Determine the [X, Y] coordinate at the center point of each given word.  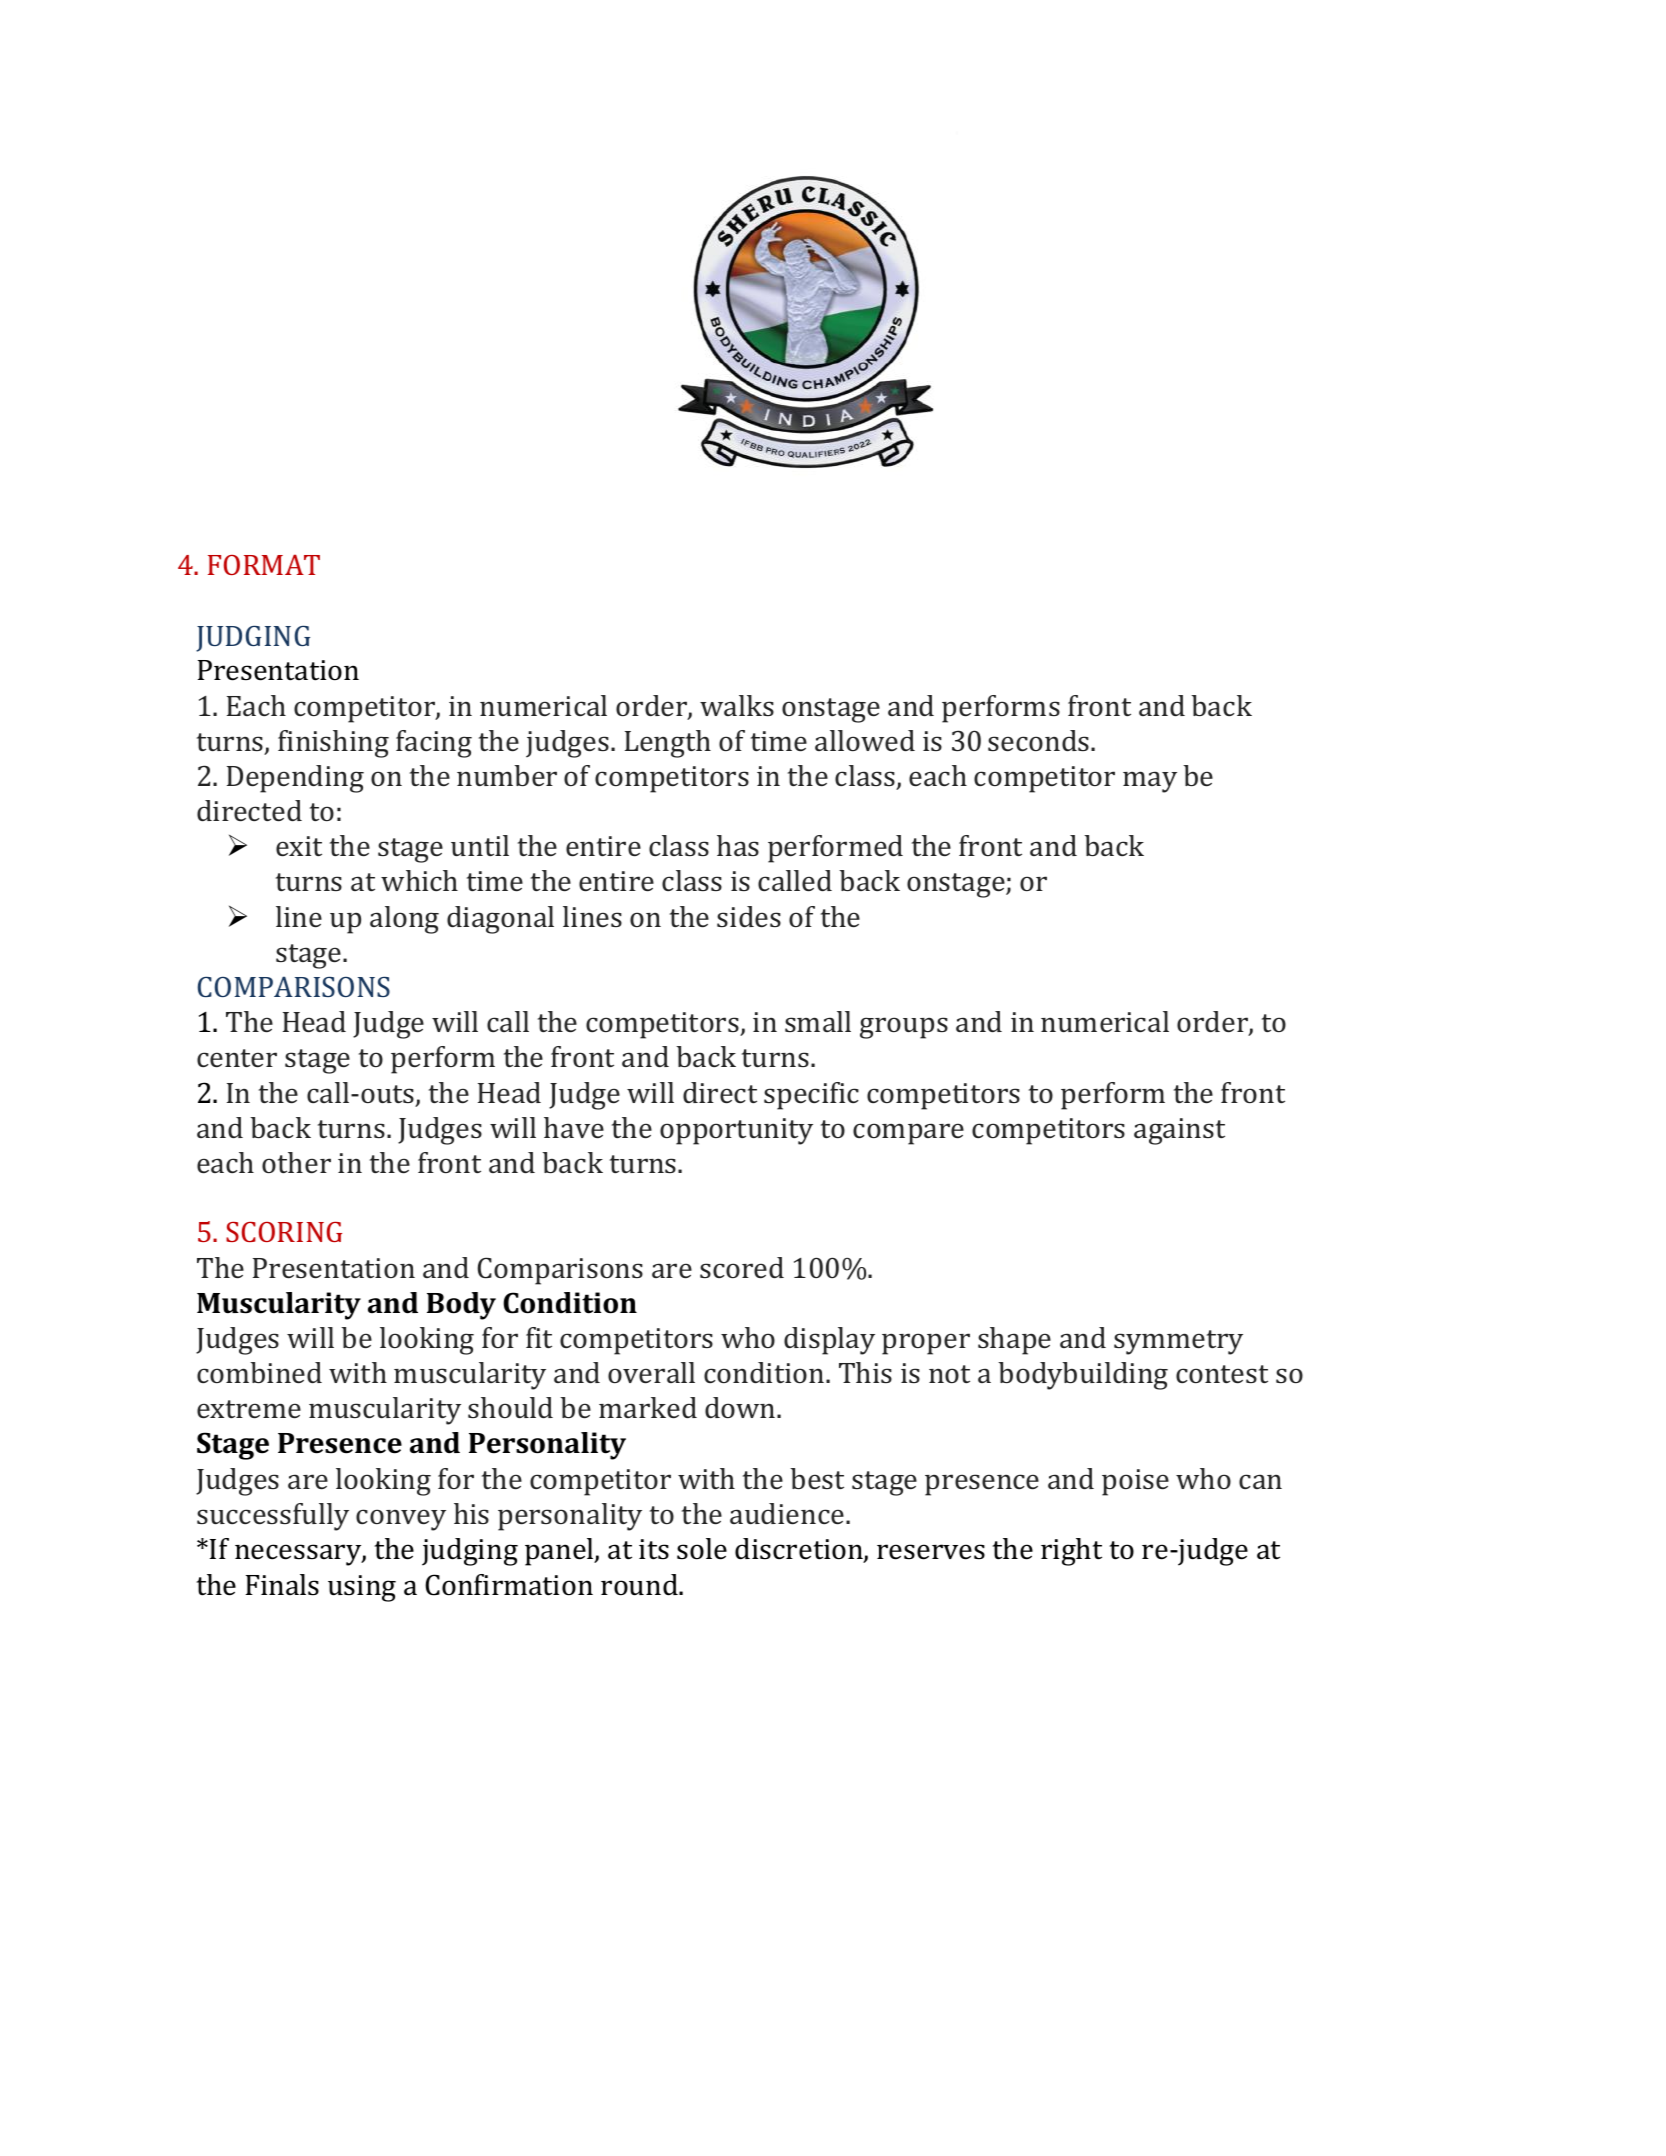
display [829, 1341]
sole [702, 1549]
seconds [1038, 740]
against [1179, 1131]
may [1150, 782]
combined [259, 1372]
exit [299, 846]
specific [811, 1096]
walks [737, 705]
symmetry [1178, 1342]
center [237, 1058]
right [1071, 1552]
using [362, 1588]
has [738, 845]
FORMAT [264, 564]
